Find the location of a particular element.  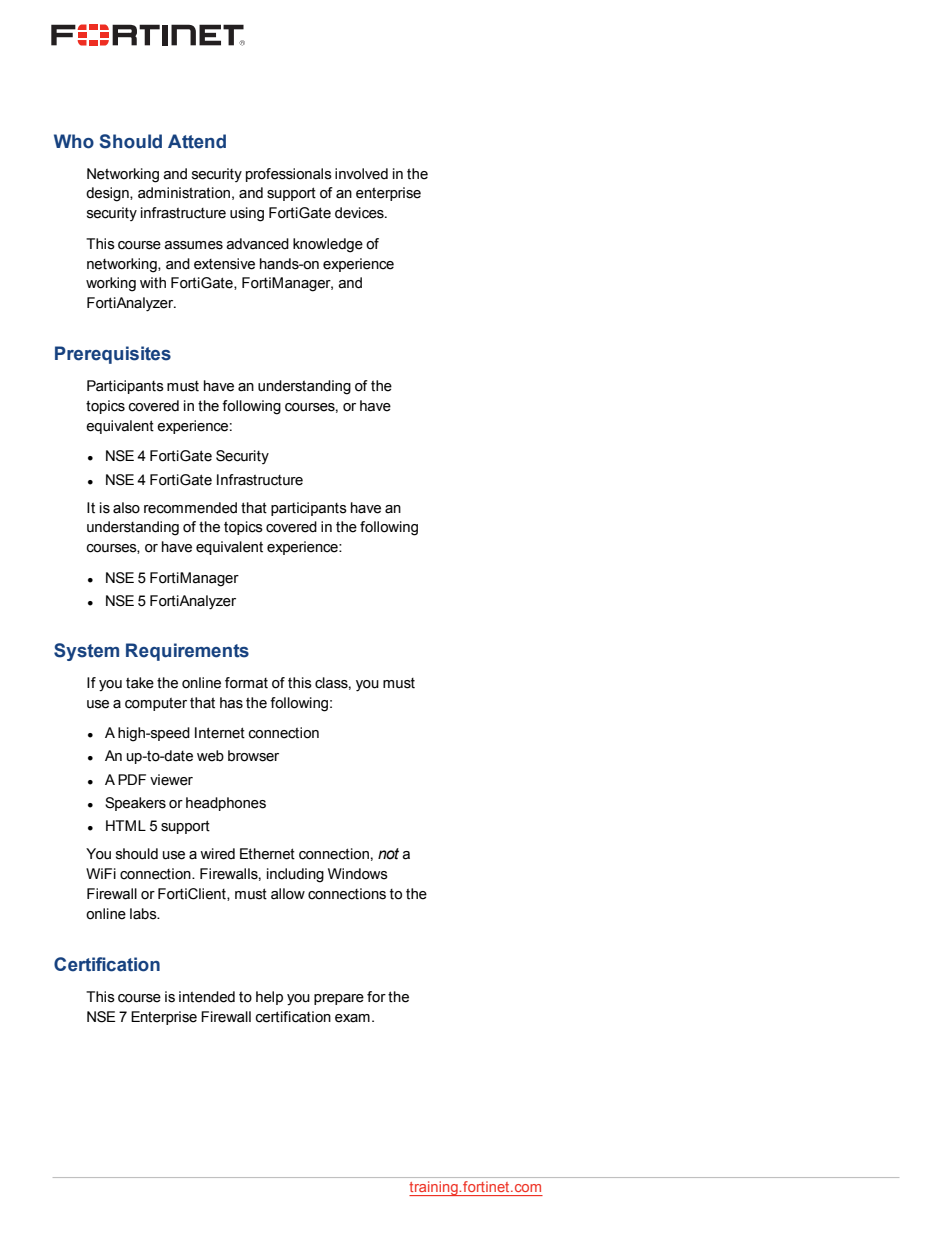

using is located at coordinates (247, 214).
